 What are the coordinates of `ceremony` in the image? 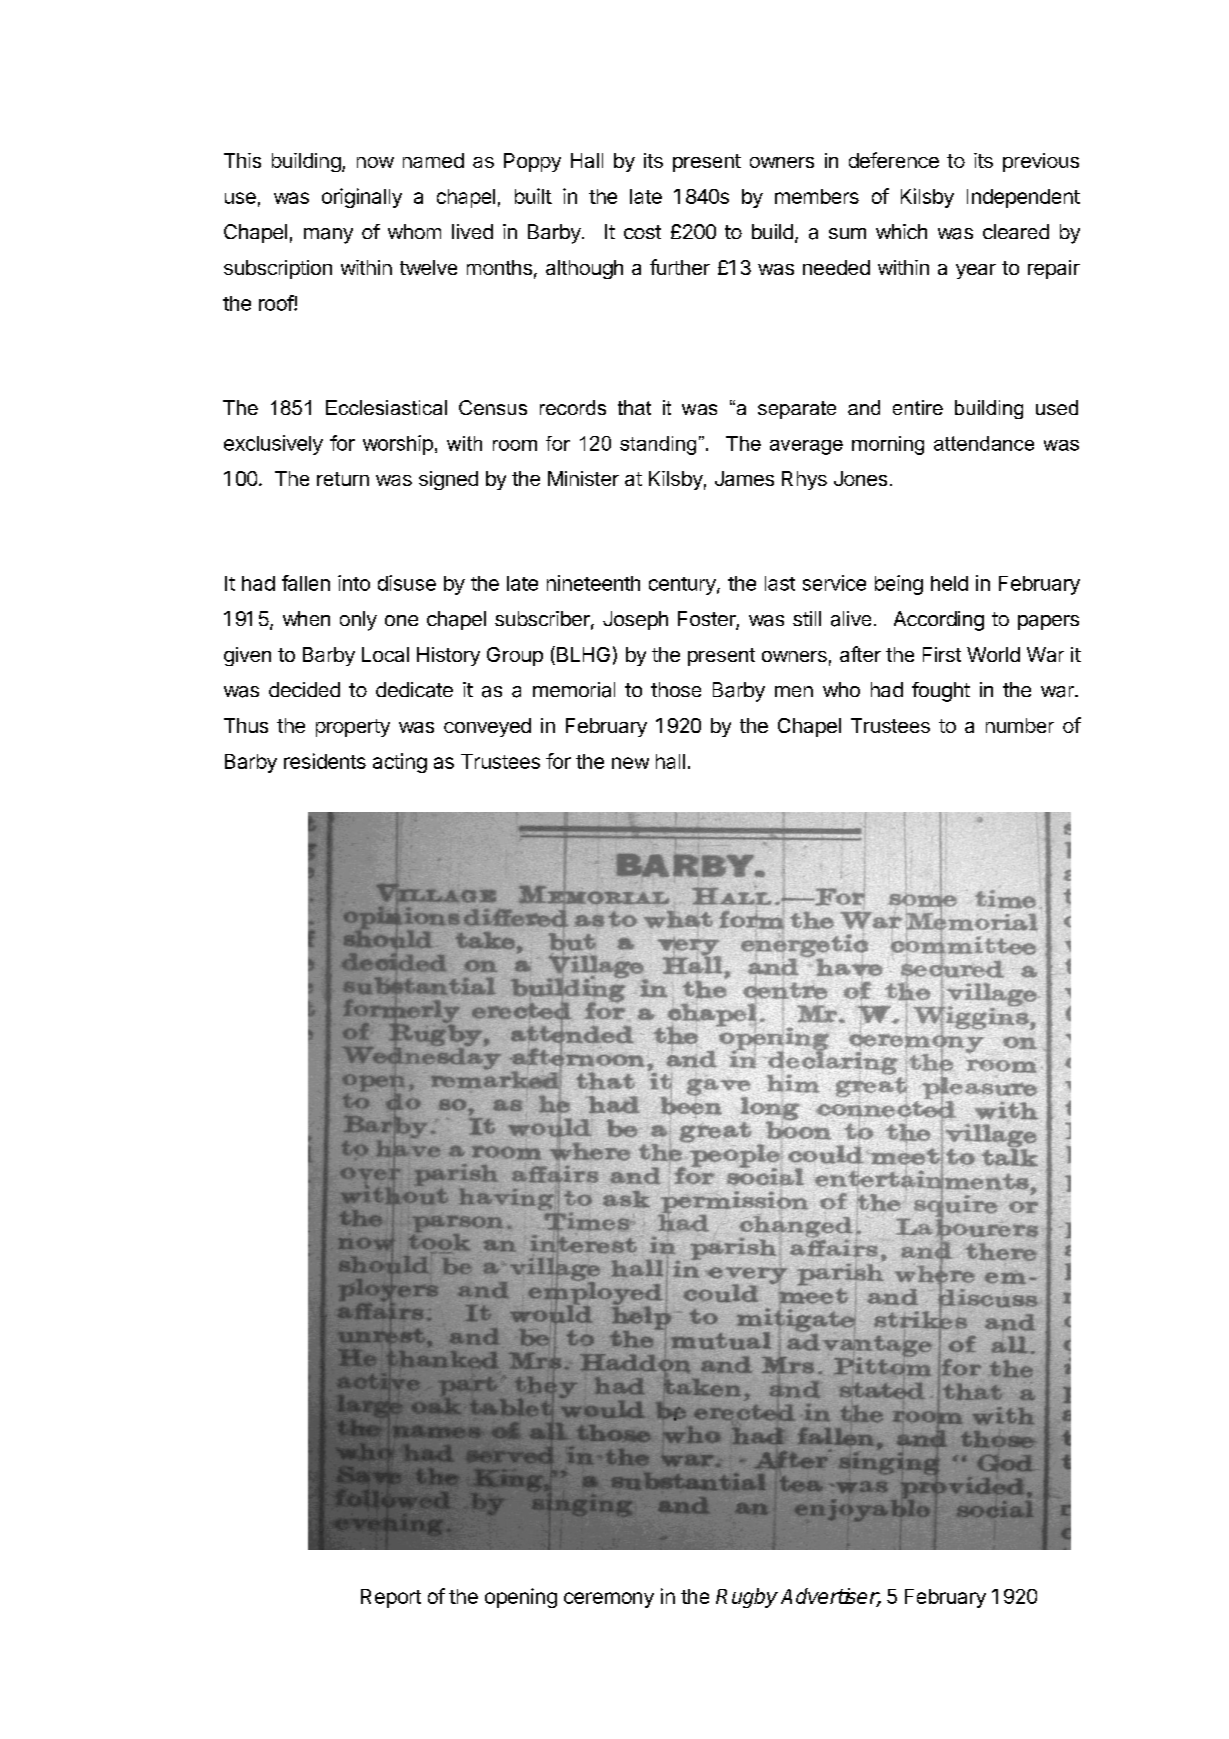 It's located at (609, 1600).
